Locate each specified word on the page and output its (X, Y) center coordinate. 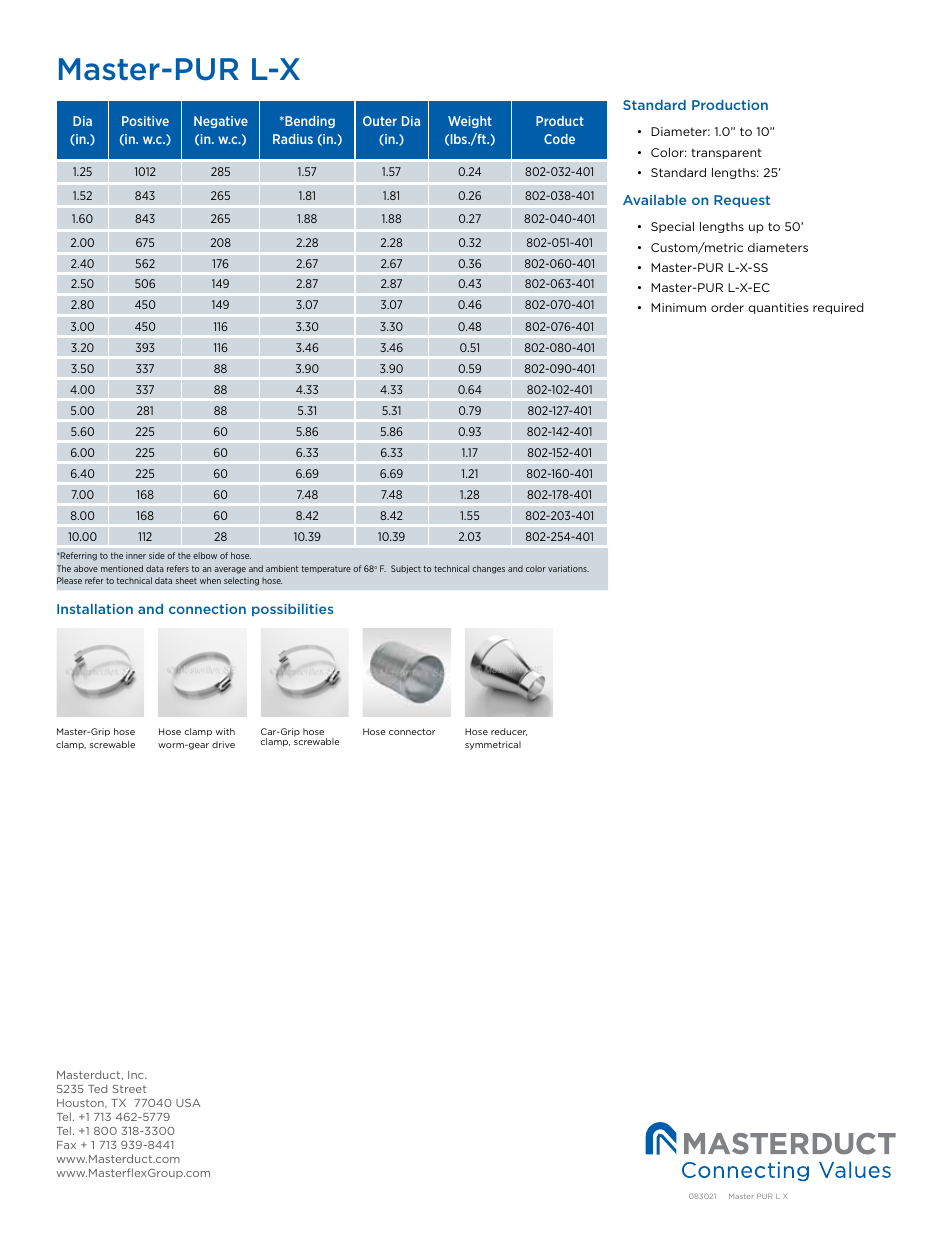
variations (568, 568)
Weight (470, 122)
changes (488, 569)
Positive (145, 121)
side (157, 555)
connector (412, 731)
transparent (726, 153)
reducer (509, 732)
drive (223, 744)
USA (188, 1103)
